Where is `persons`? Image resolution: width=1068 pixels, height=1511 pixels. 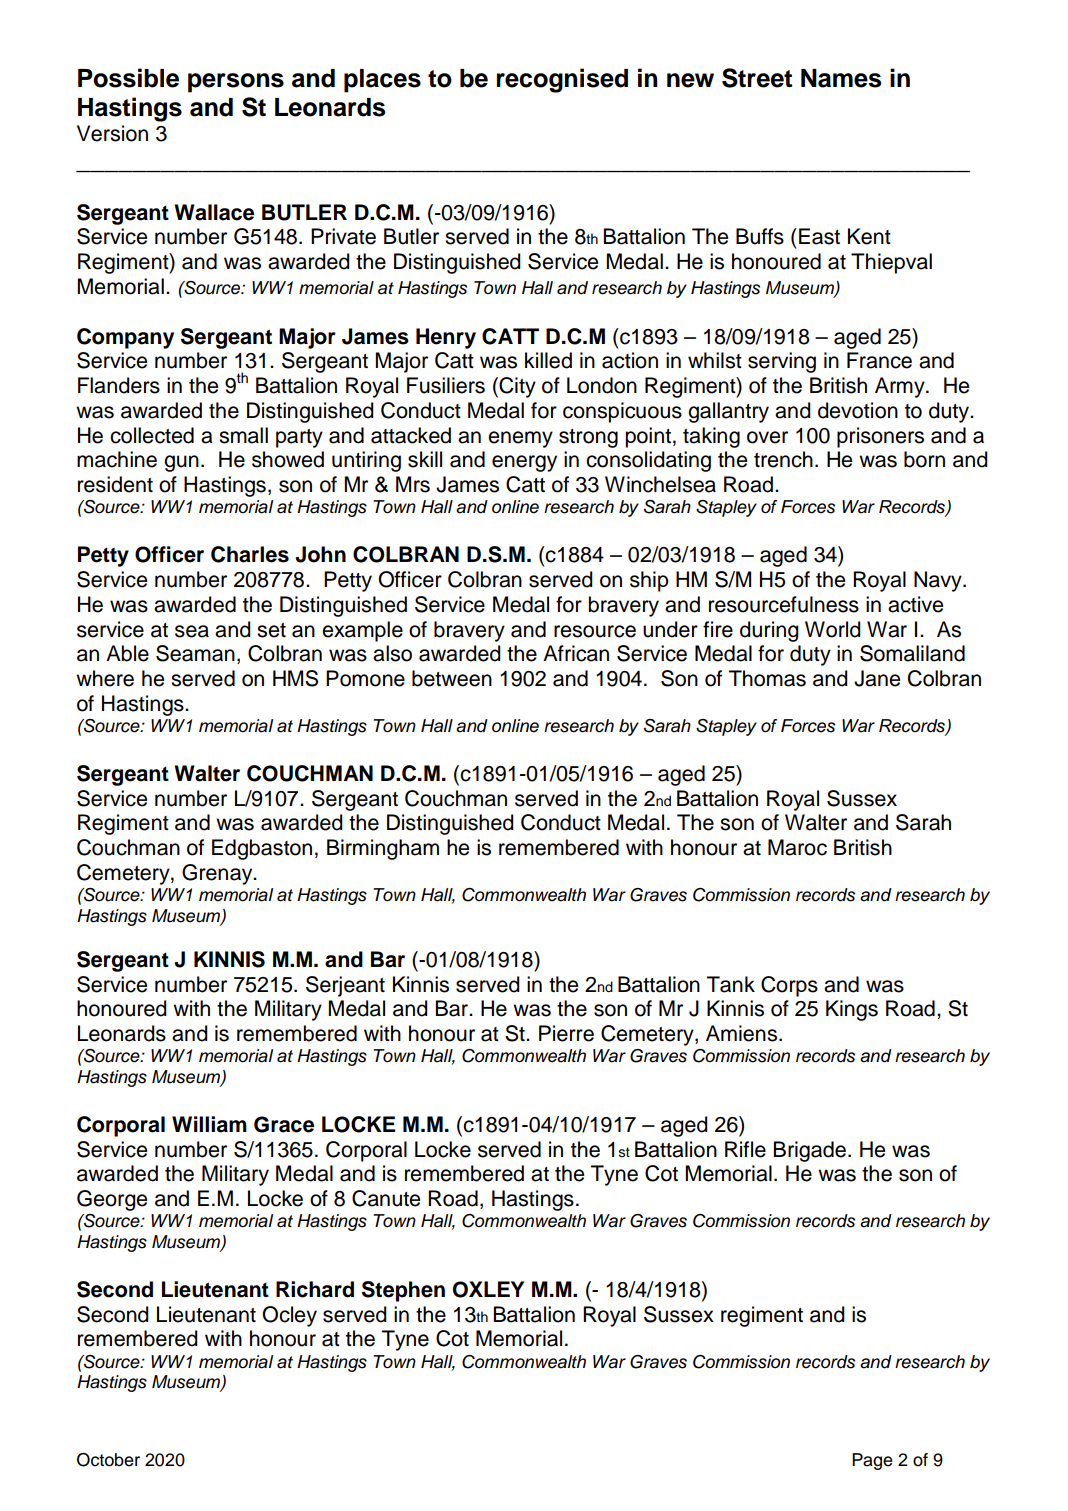
persons is located at coordinates (236, 83).
